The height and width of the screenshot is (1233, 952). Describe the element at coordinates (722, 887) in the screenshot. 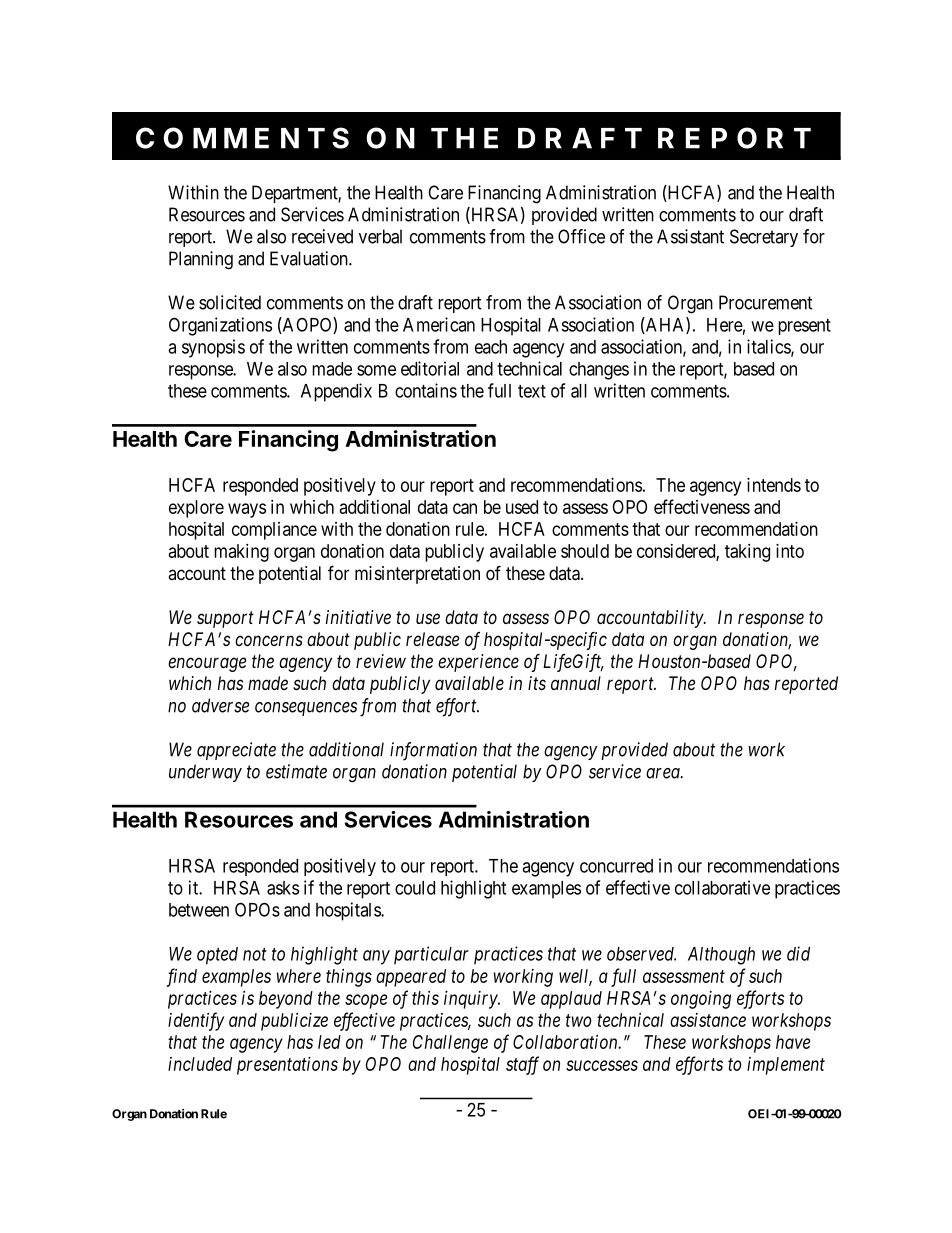

I see `collaborative` at that location.
